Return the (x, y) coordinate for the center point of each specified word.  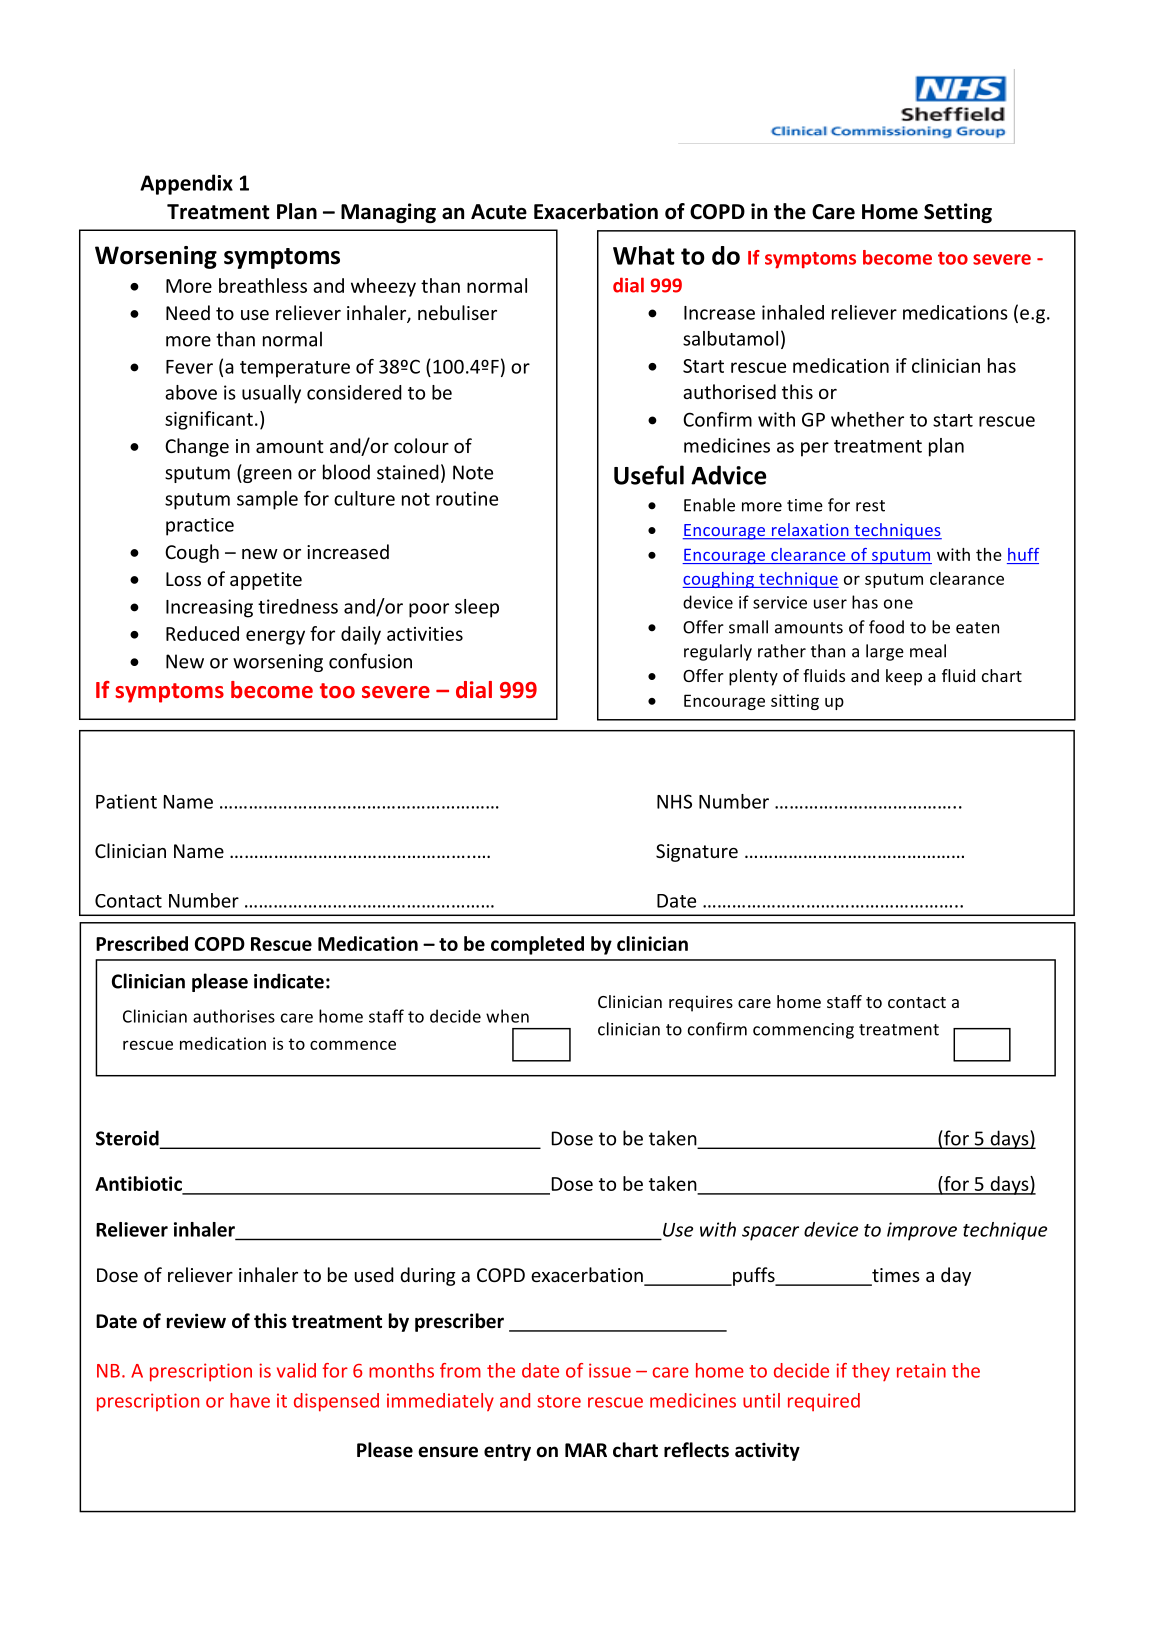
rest (870, 506)
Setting (958, 213)
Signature (697, 853)
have (250, 1400)
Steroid (128, 1139)
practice (200, 527)
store (559, 1401)
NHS (674, 801)
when (507, 1016)
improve (922, 1231)
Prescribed (142, 943)
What (644, 255)
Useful (649, 475)
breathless (263, 285)
